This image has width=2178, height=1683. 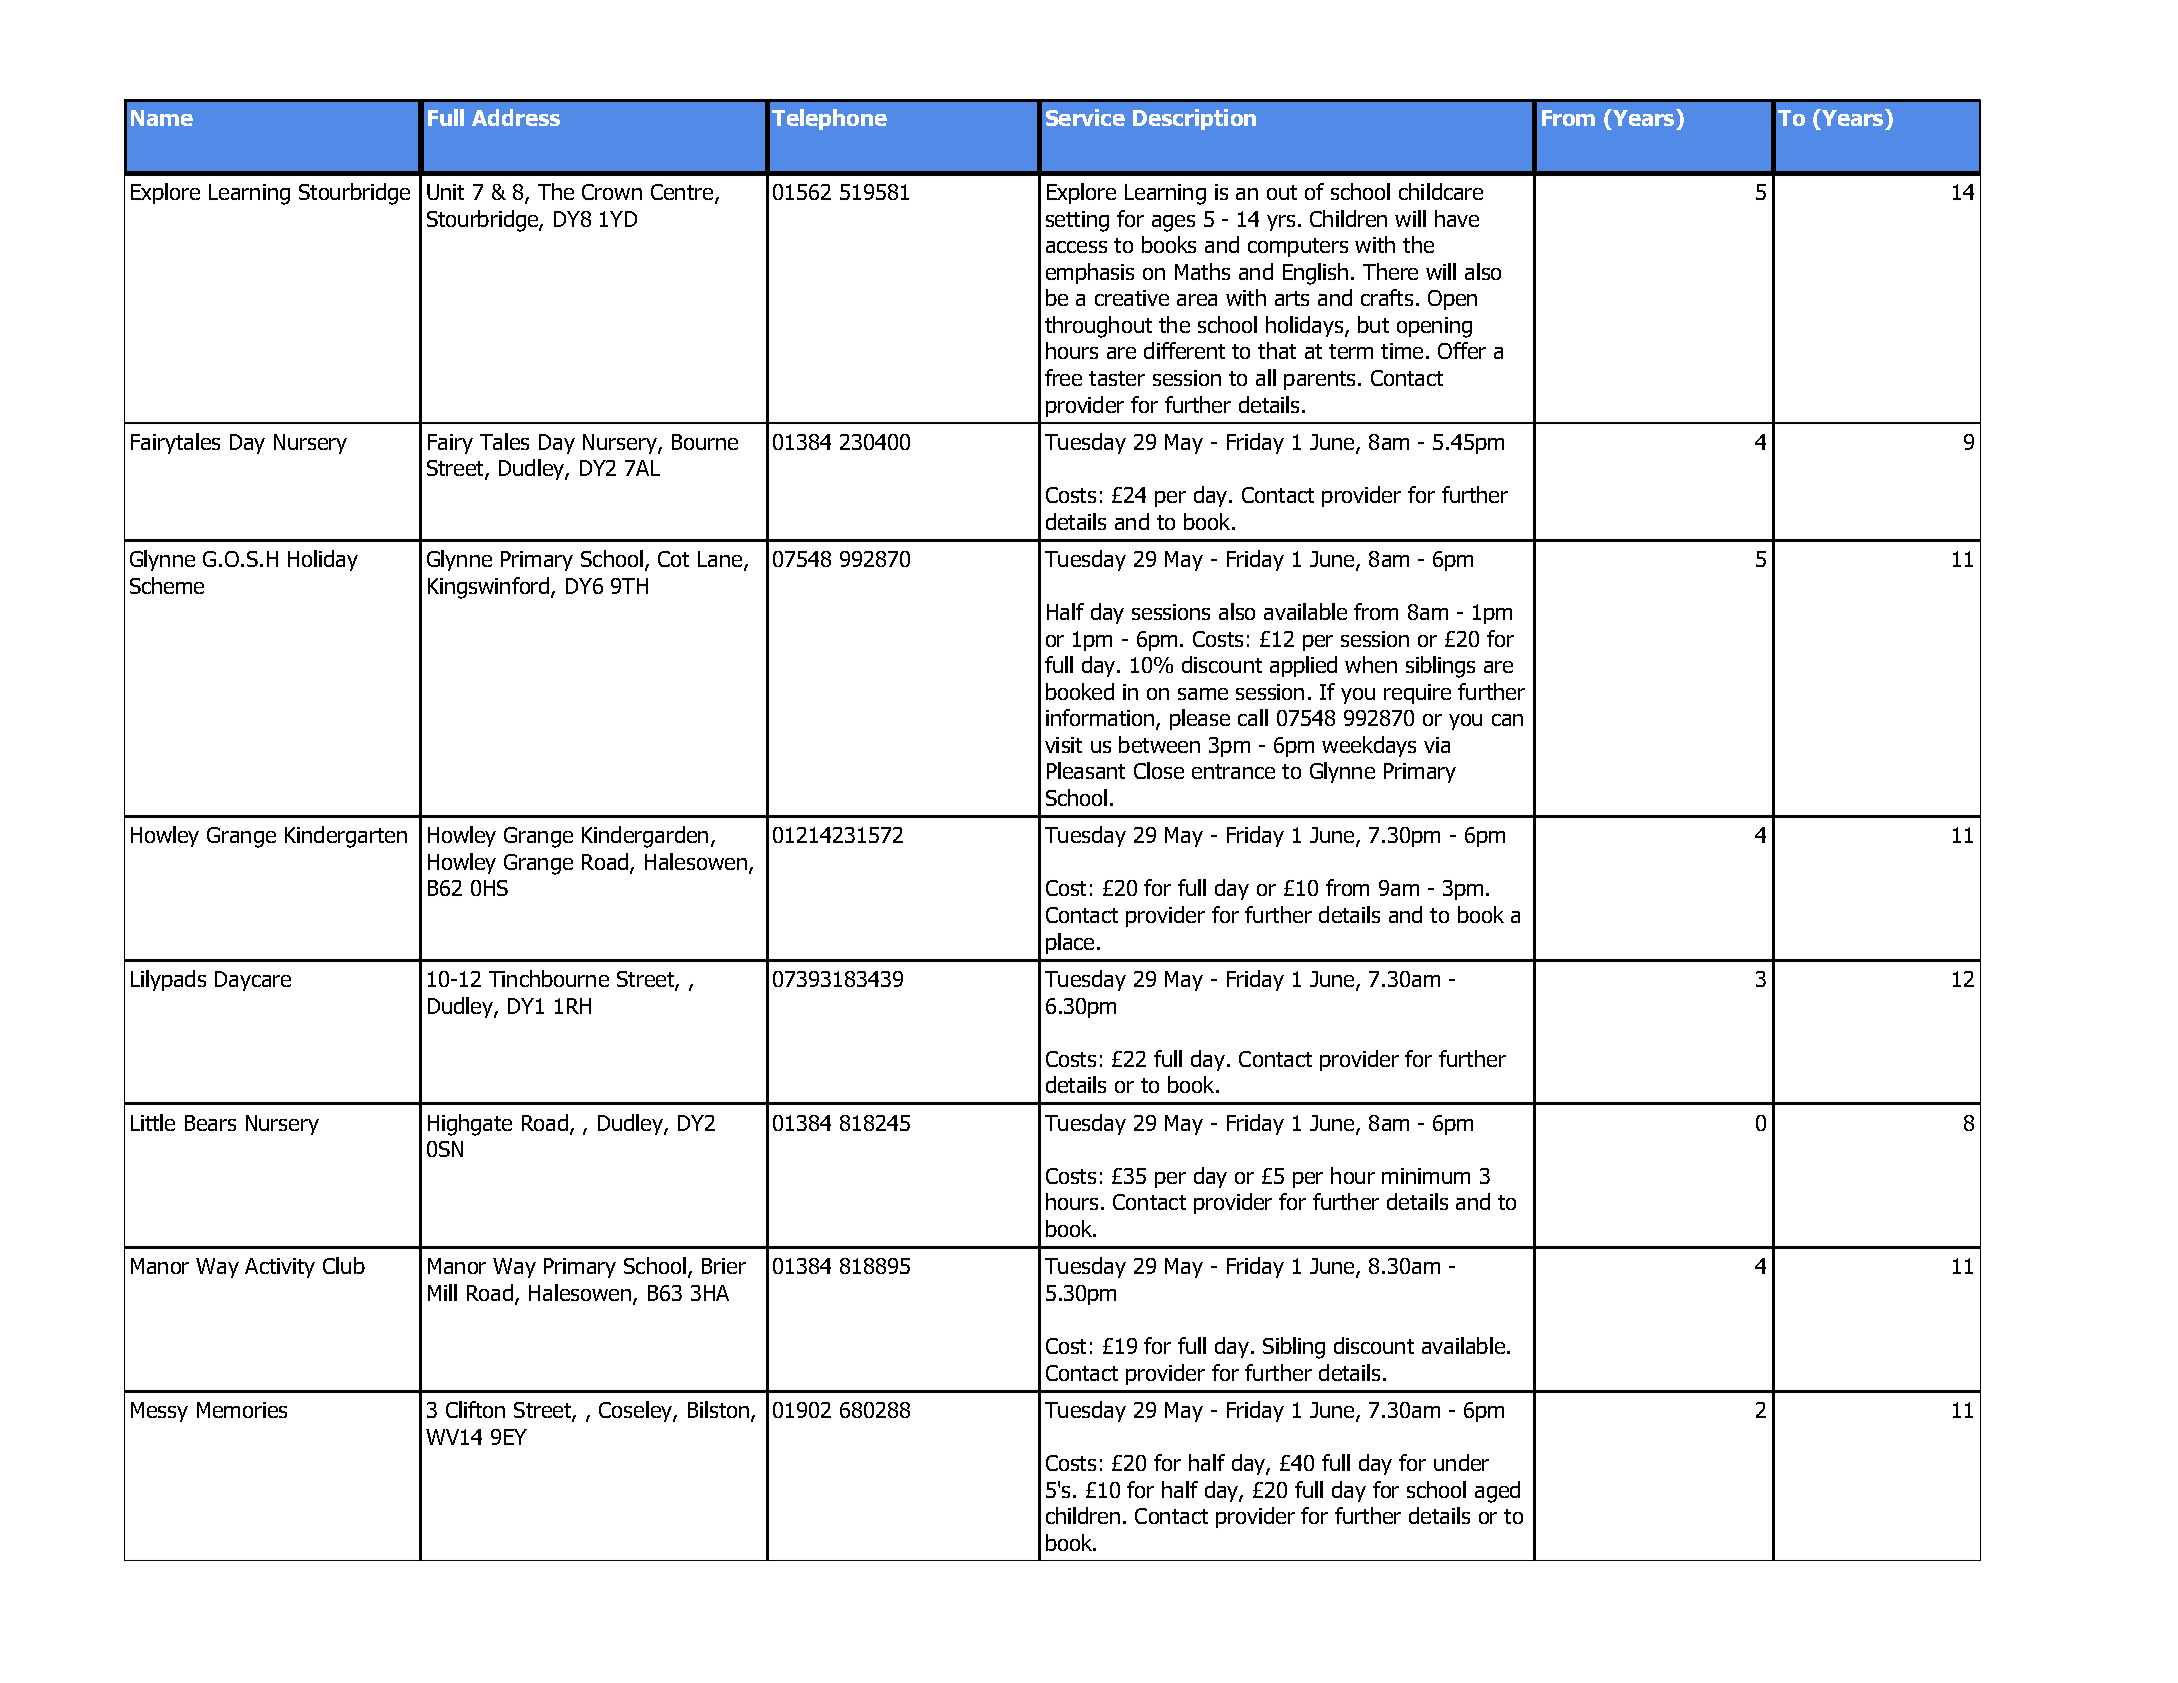 What do you see at coordinates (1426, 1176) in the image?
I see `minimum` at bounding box center [1426, 1176].
